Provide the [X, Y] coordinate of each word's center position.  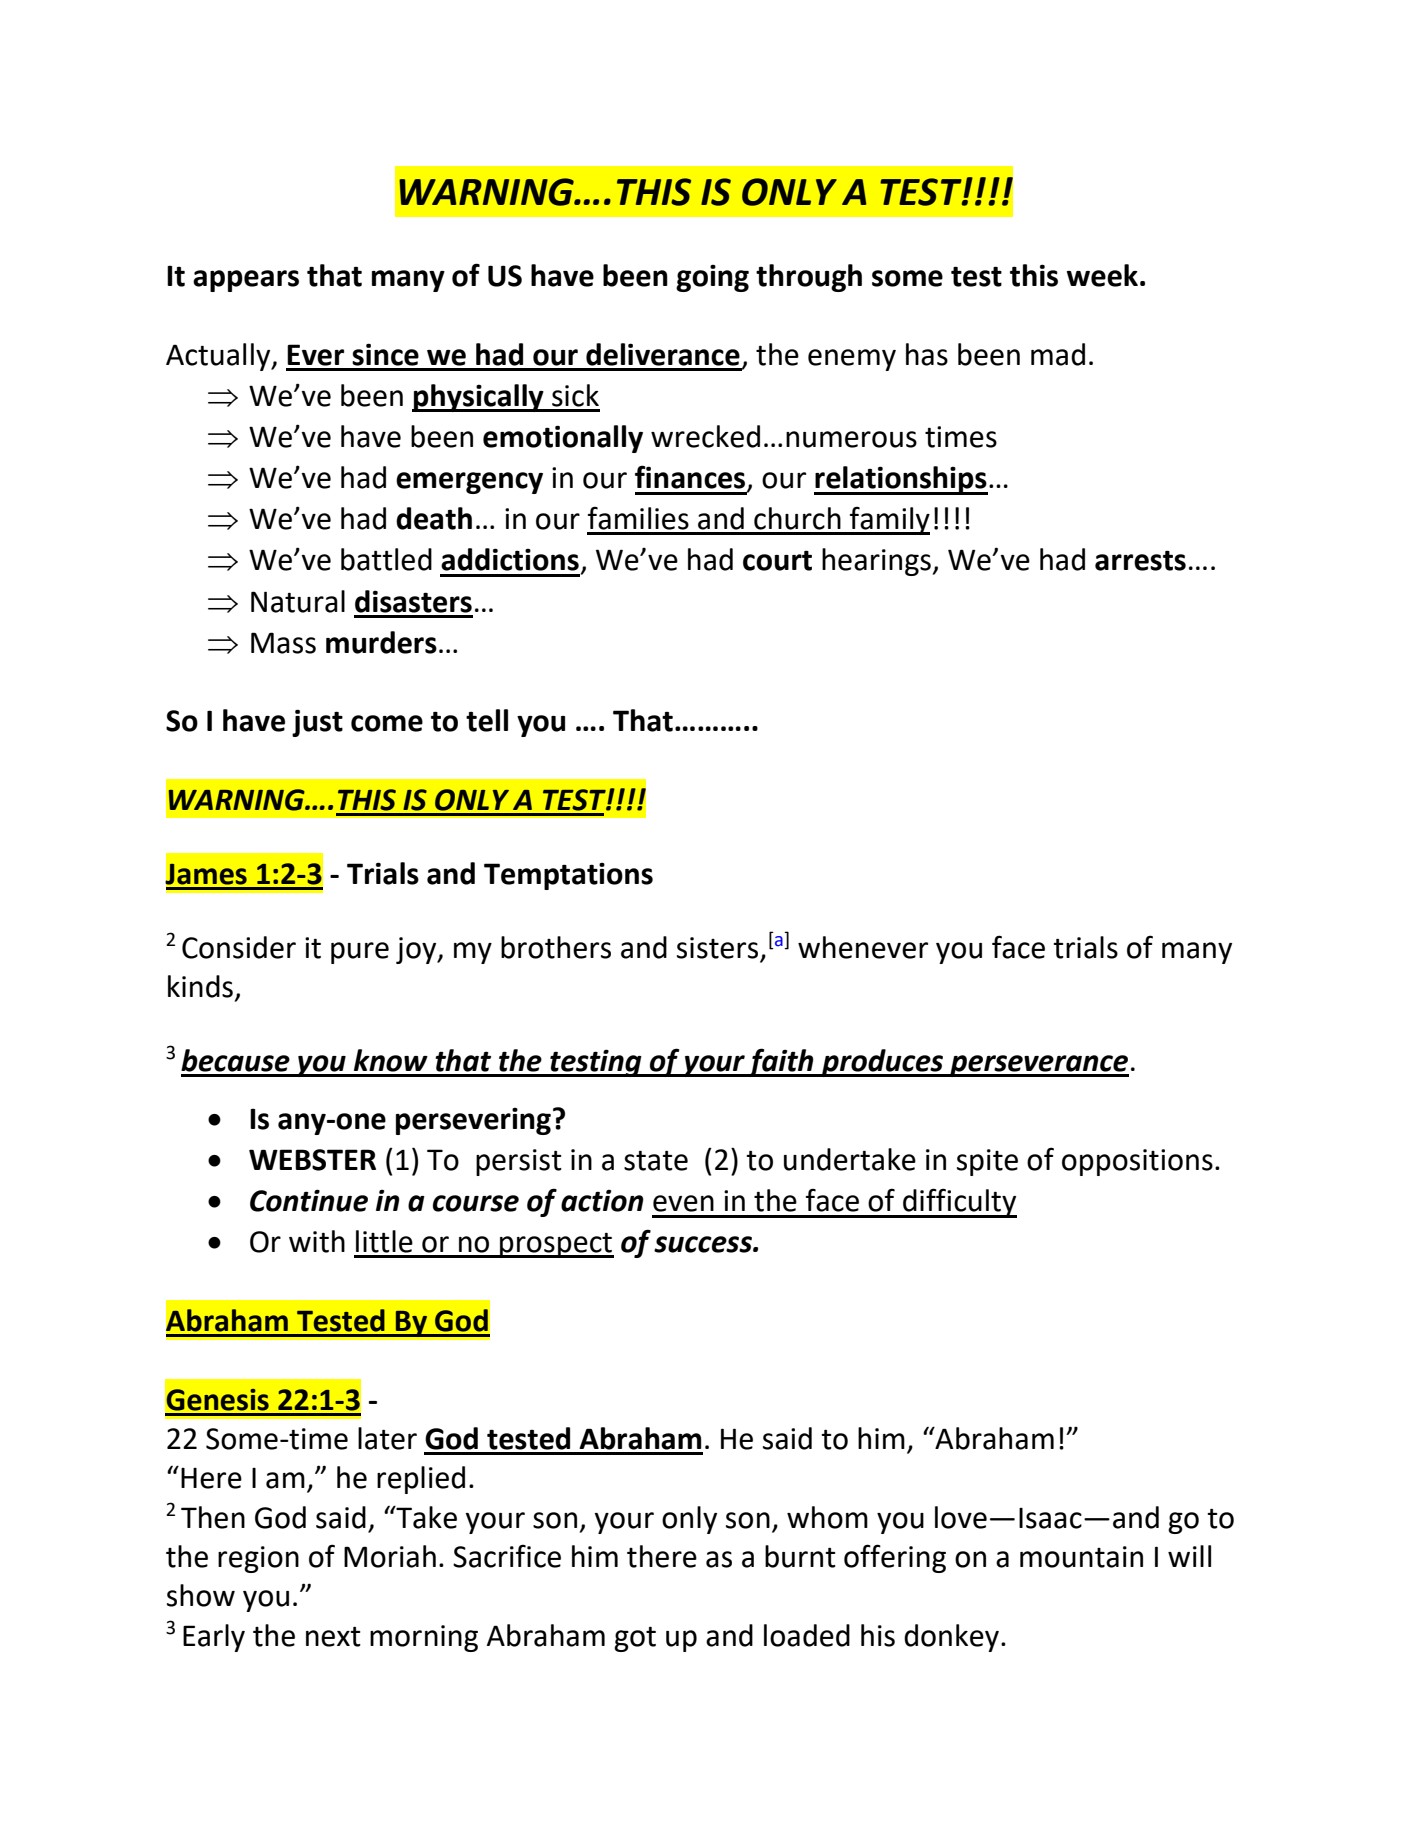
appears [246, 281]
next [333, 1636]
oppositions [1137, 1162]
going [712, 278]
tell [487, 720]
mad [1058, 354]
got [635, 1639]
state [656, 1160]
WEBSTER [312, 1160]
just [317, 723]
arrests [1140, 560]
